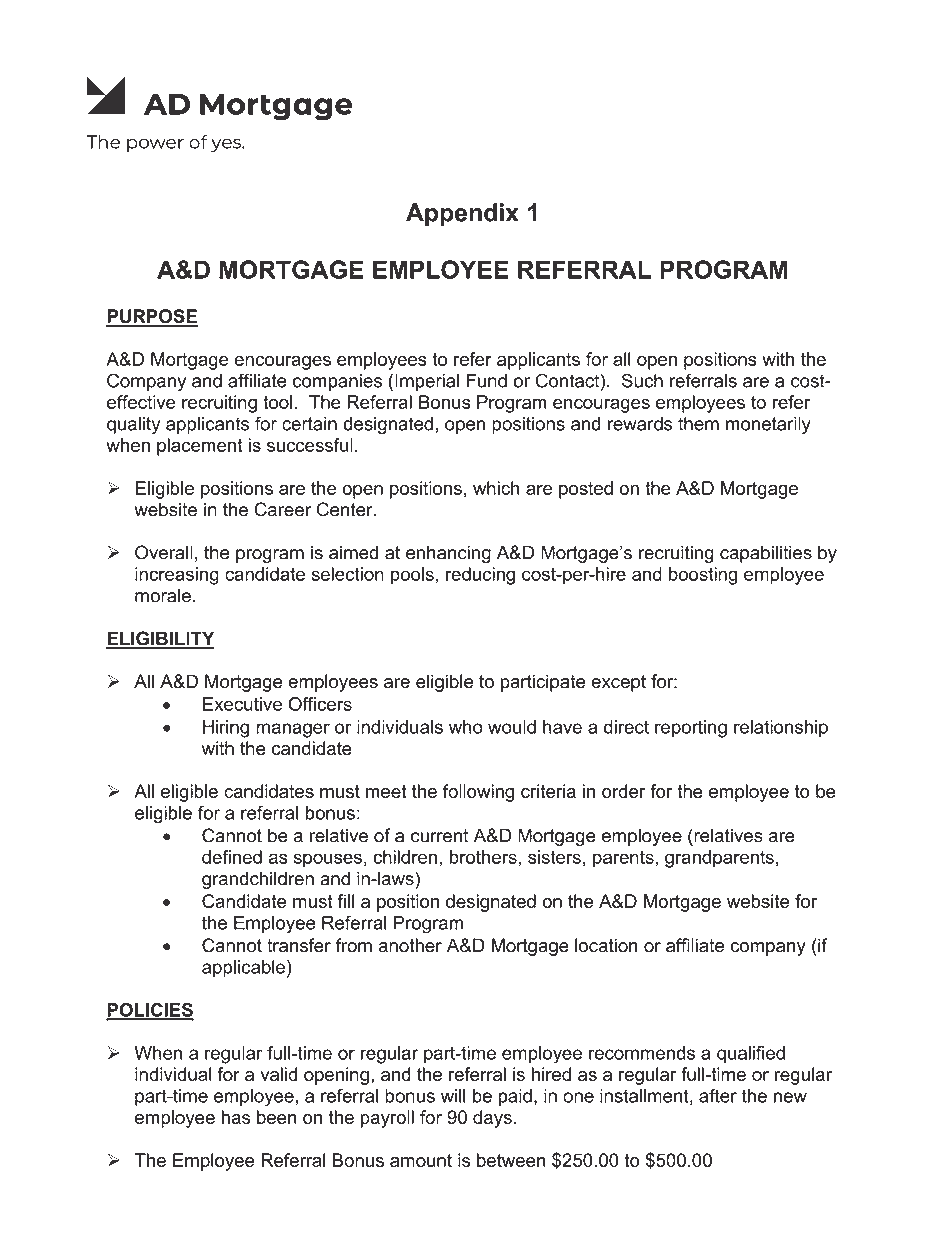 This page has width=952, height=1233. Describe the element at coordinates (487, 381) in the page. I see `Fund` at that location.
